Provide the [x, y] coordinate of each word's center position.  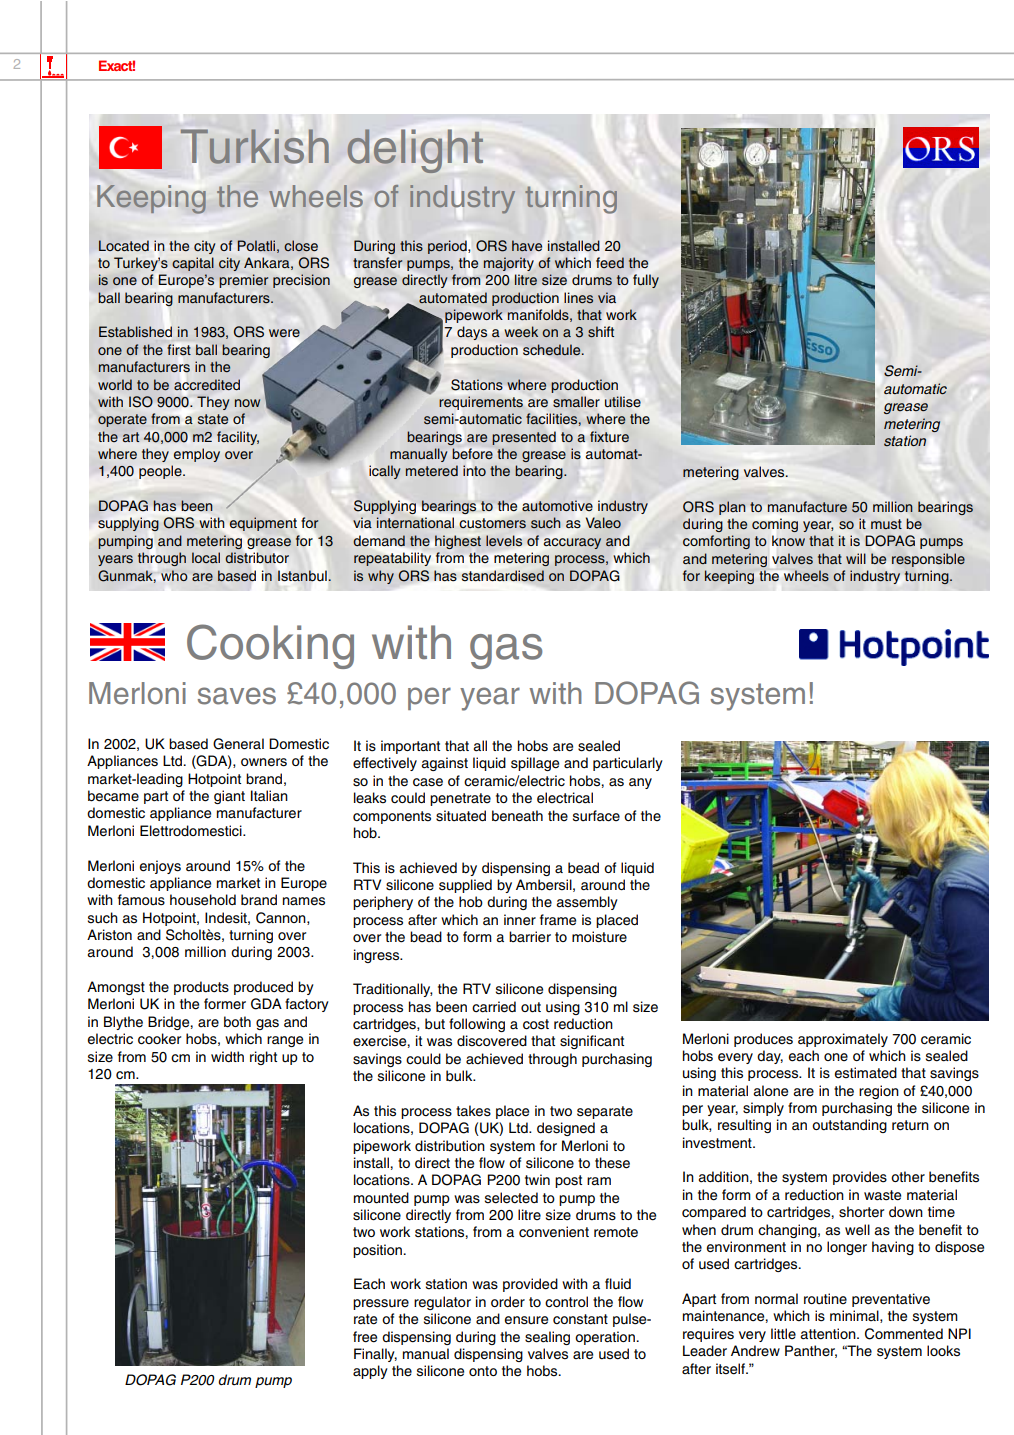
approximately [843, 1040]
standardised [503, 576]
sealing [547, 1338]
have [527, 245]
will [856, 558]
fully [646, 281]
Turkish [255, 146]
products [201, 988]
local [206, 557]
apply [370, 1372]
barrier [530, 937]
